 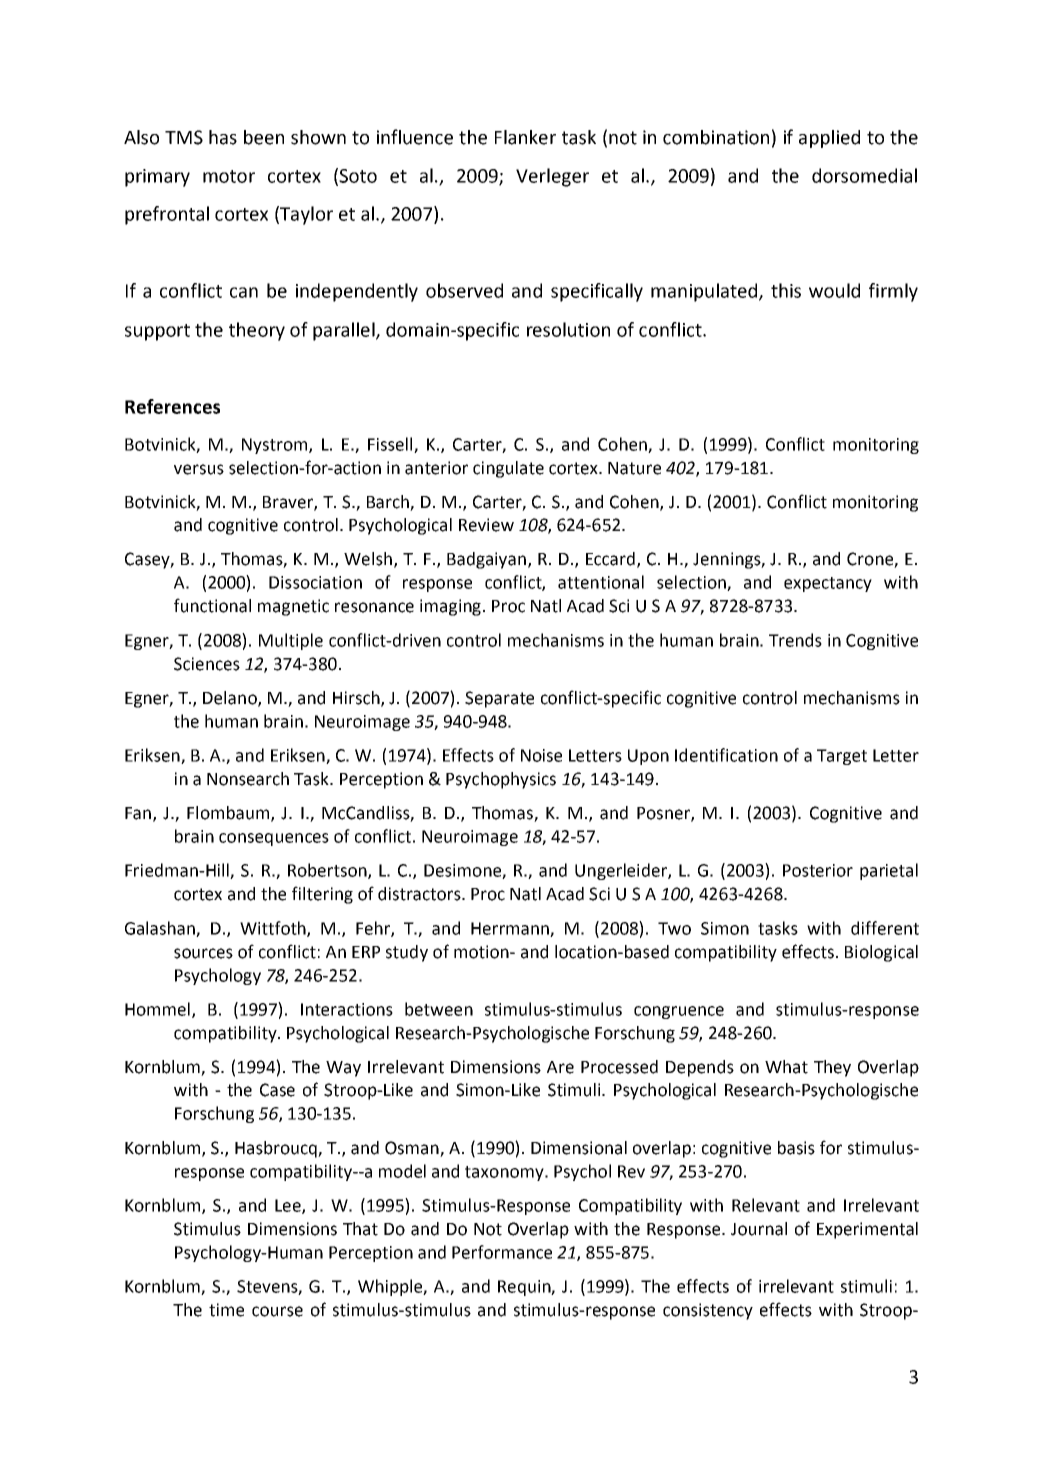 What do you see at coordinates (525, 137) in the document?
I see `Flanker` at bounding box center [525, 137].
